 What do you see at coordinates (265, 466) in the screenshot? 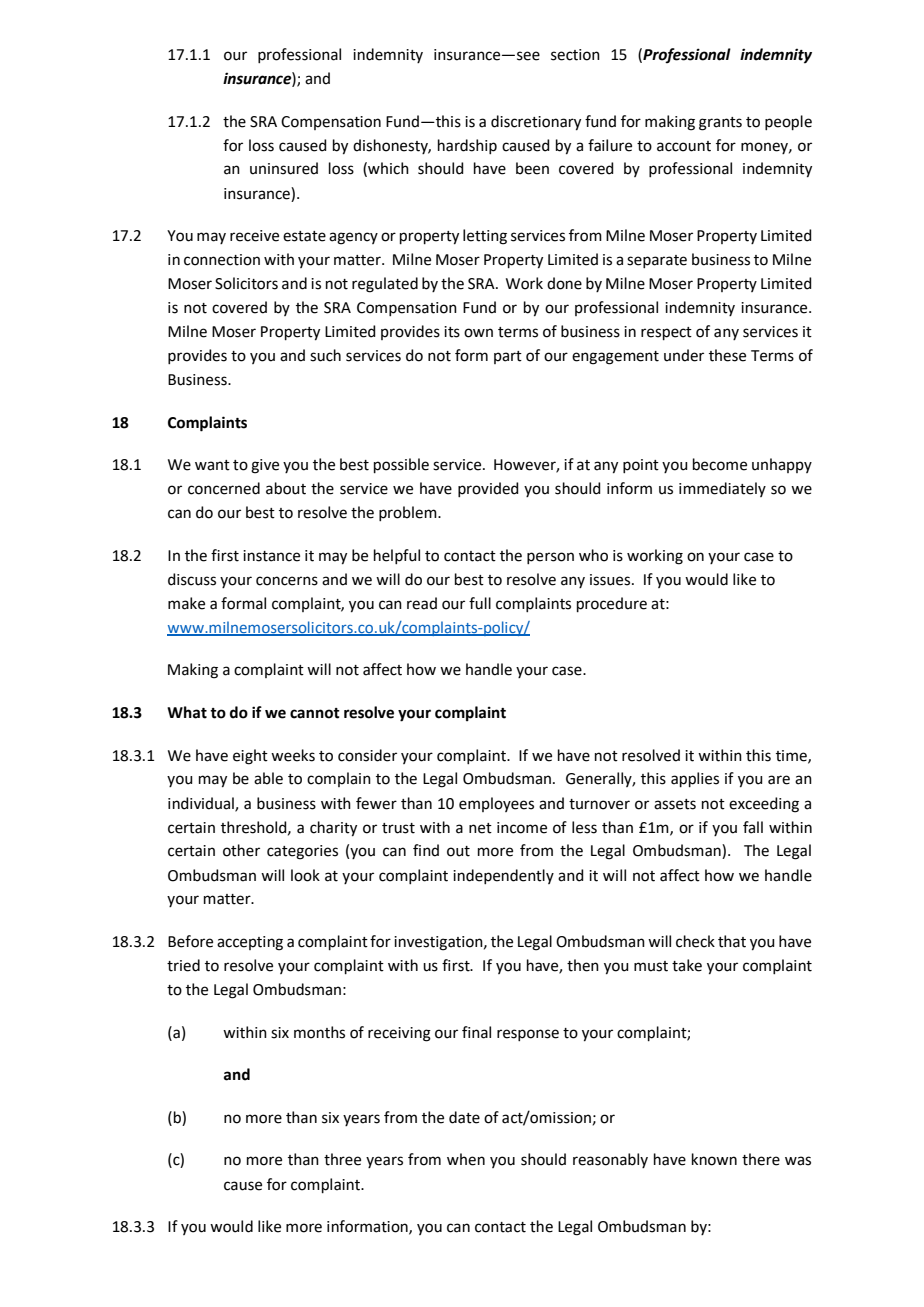
I see `give` at bounding box center [265, 466].
